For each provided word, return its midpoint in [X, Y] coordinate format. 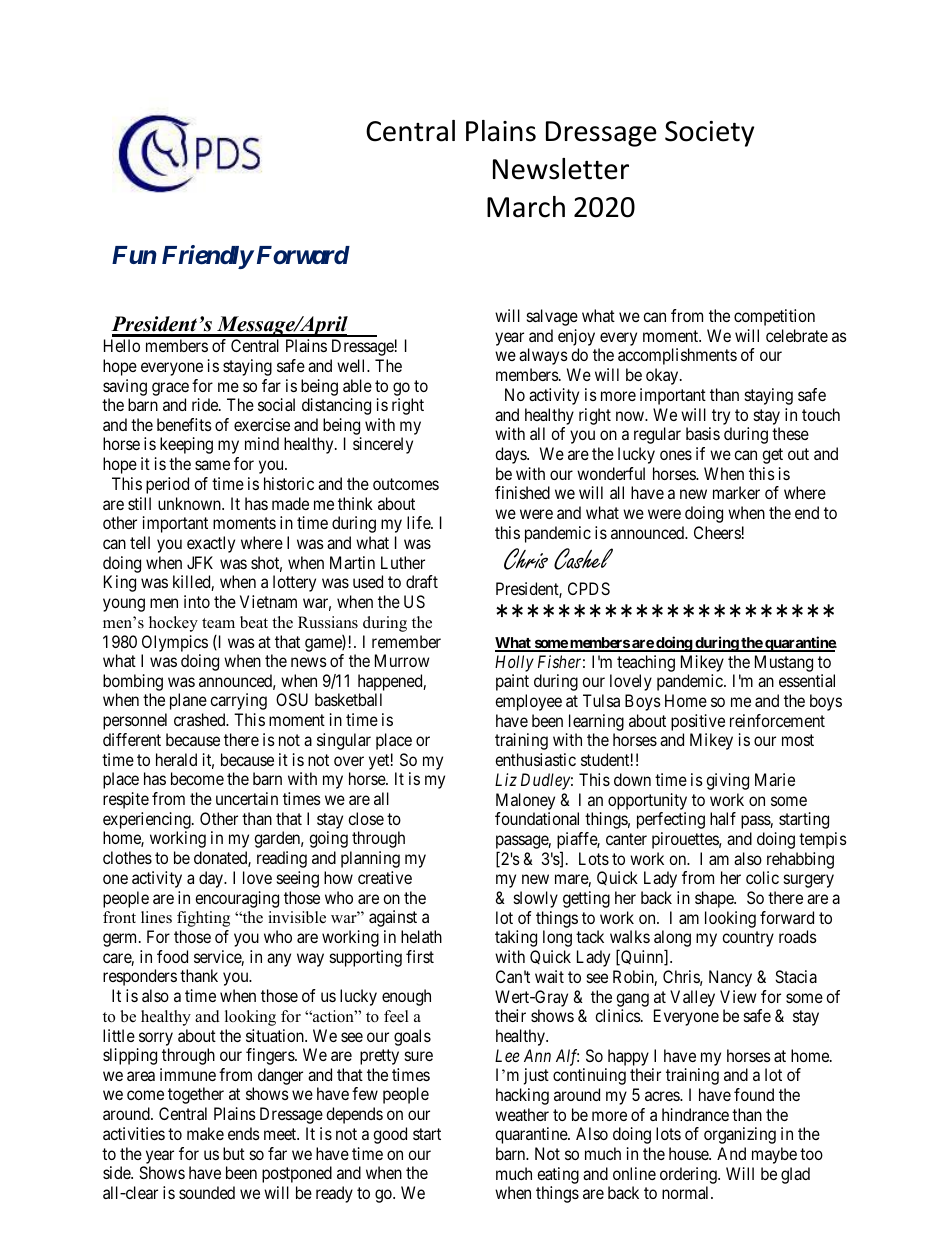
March [526, 207]
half [723, 818]
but [234, 1153]
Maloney [525, 801]
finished [522, 492]
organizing [740, 1135]
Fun [134, 255]
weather [522, 1114]
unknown [191, 503]
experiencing [148, 820]
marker [736, 492]
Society [709, 134]
